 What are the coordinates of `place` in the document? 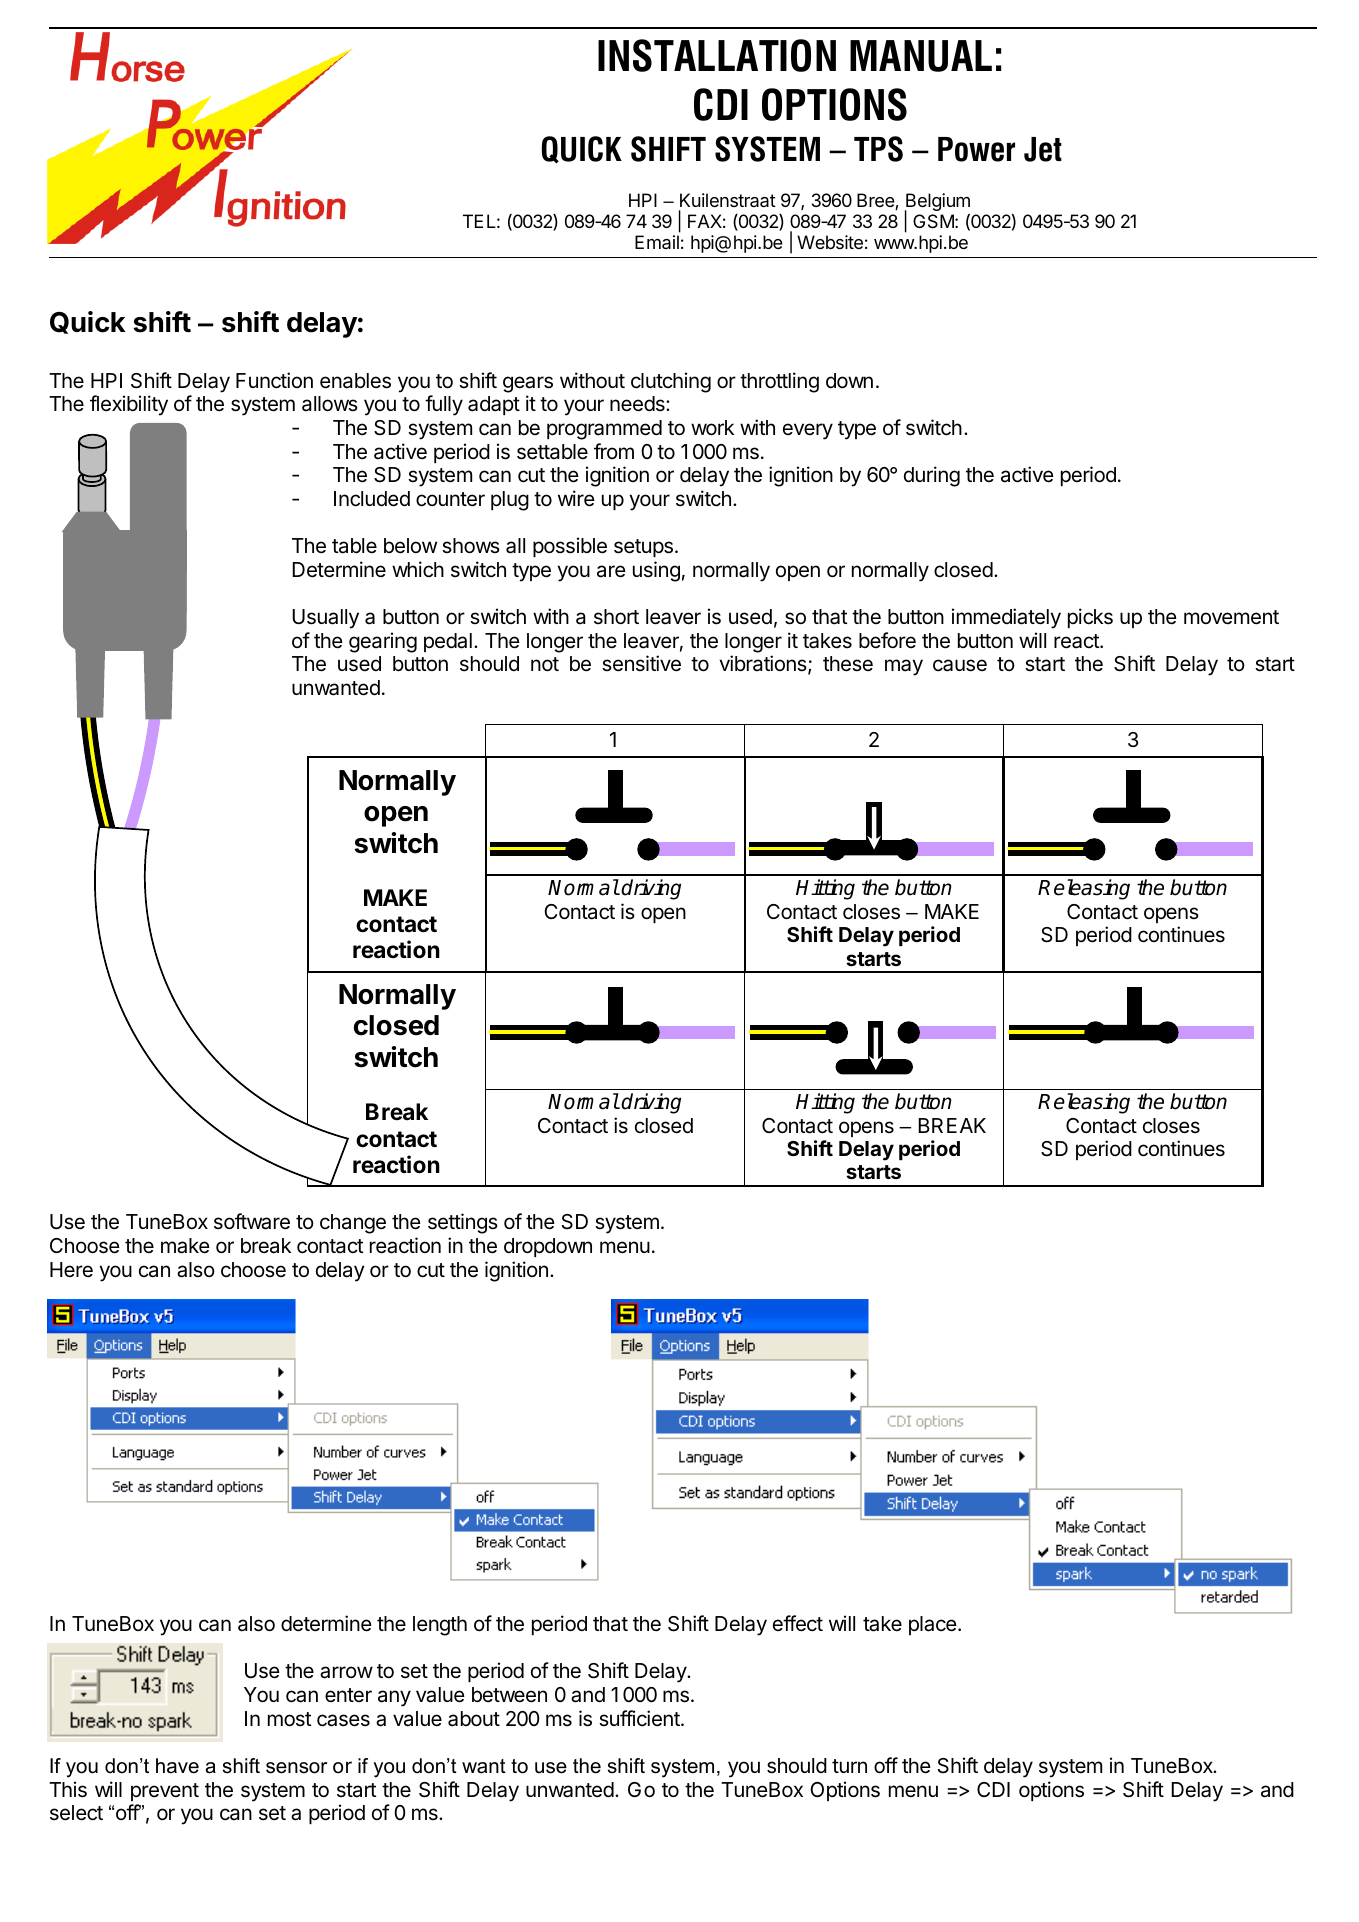 It's located at (934, 1625).
